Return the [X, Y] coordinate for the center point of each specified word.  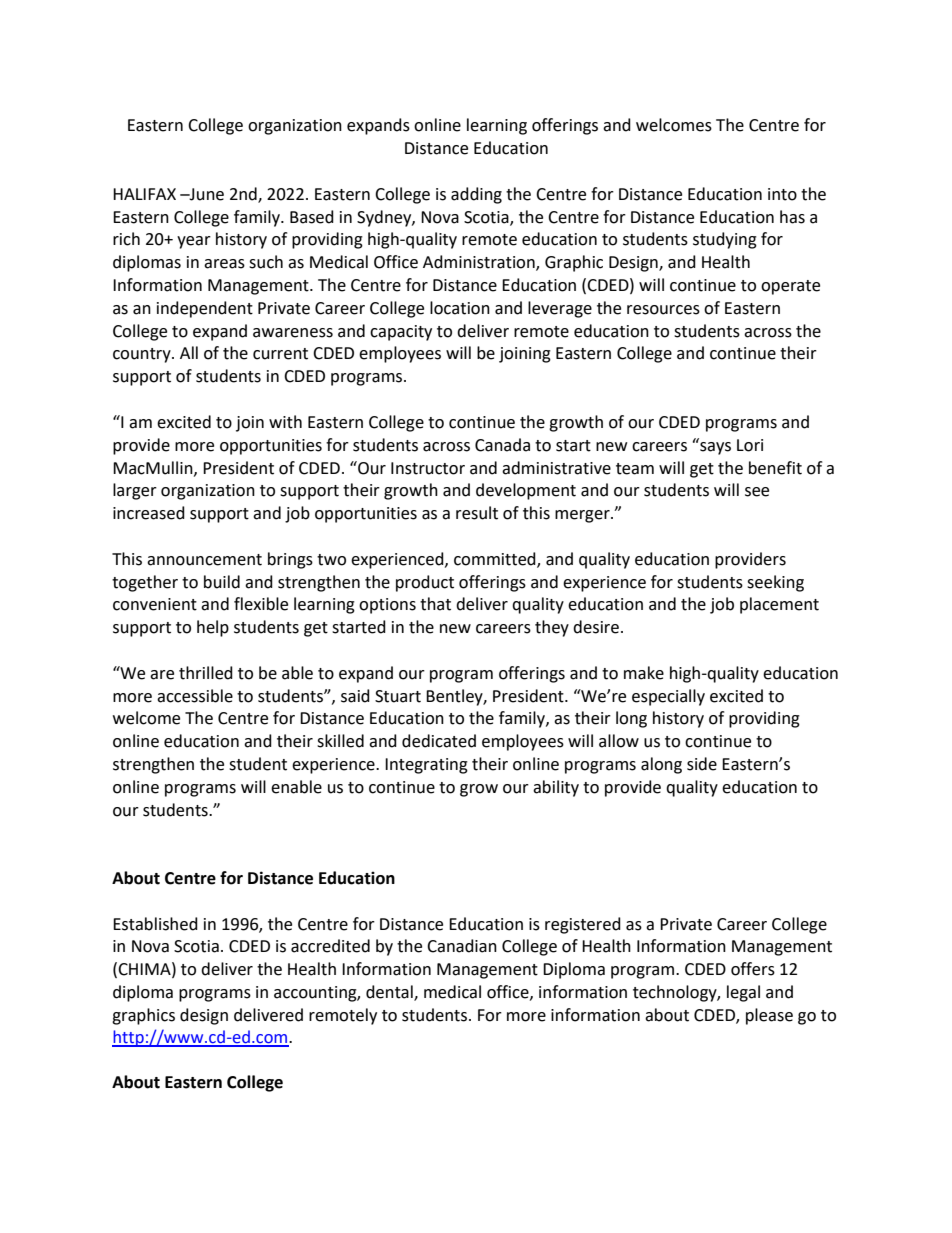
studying [725, 240]
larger [135, 491]
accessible [195, 696]
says [714, 447]
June [206, 194]
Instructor [428, 468]
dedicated [439, 741]
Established [155, 924]
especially [668, 697]
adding [476, 195]
